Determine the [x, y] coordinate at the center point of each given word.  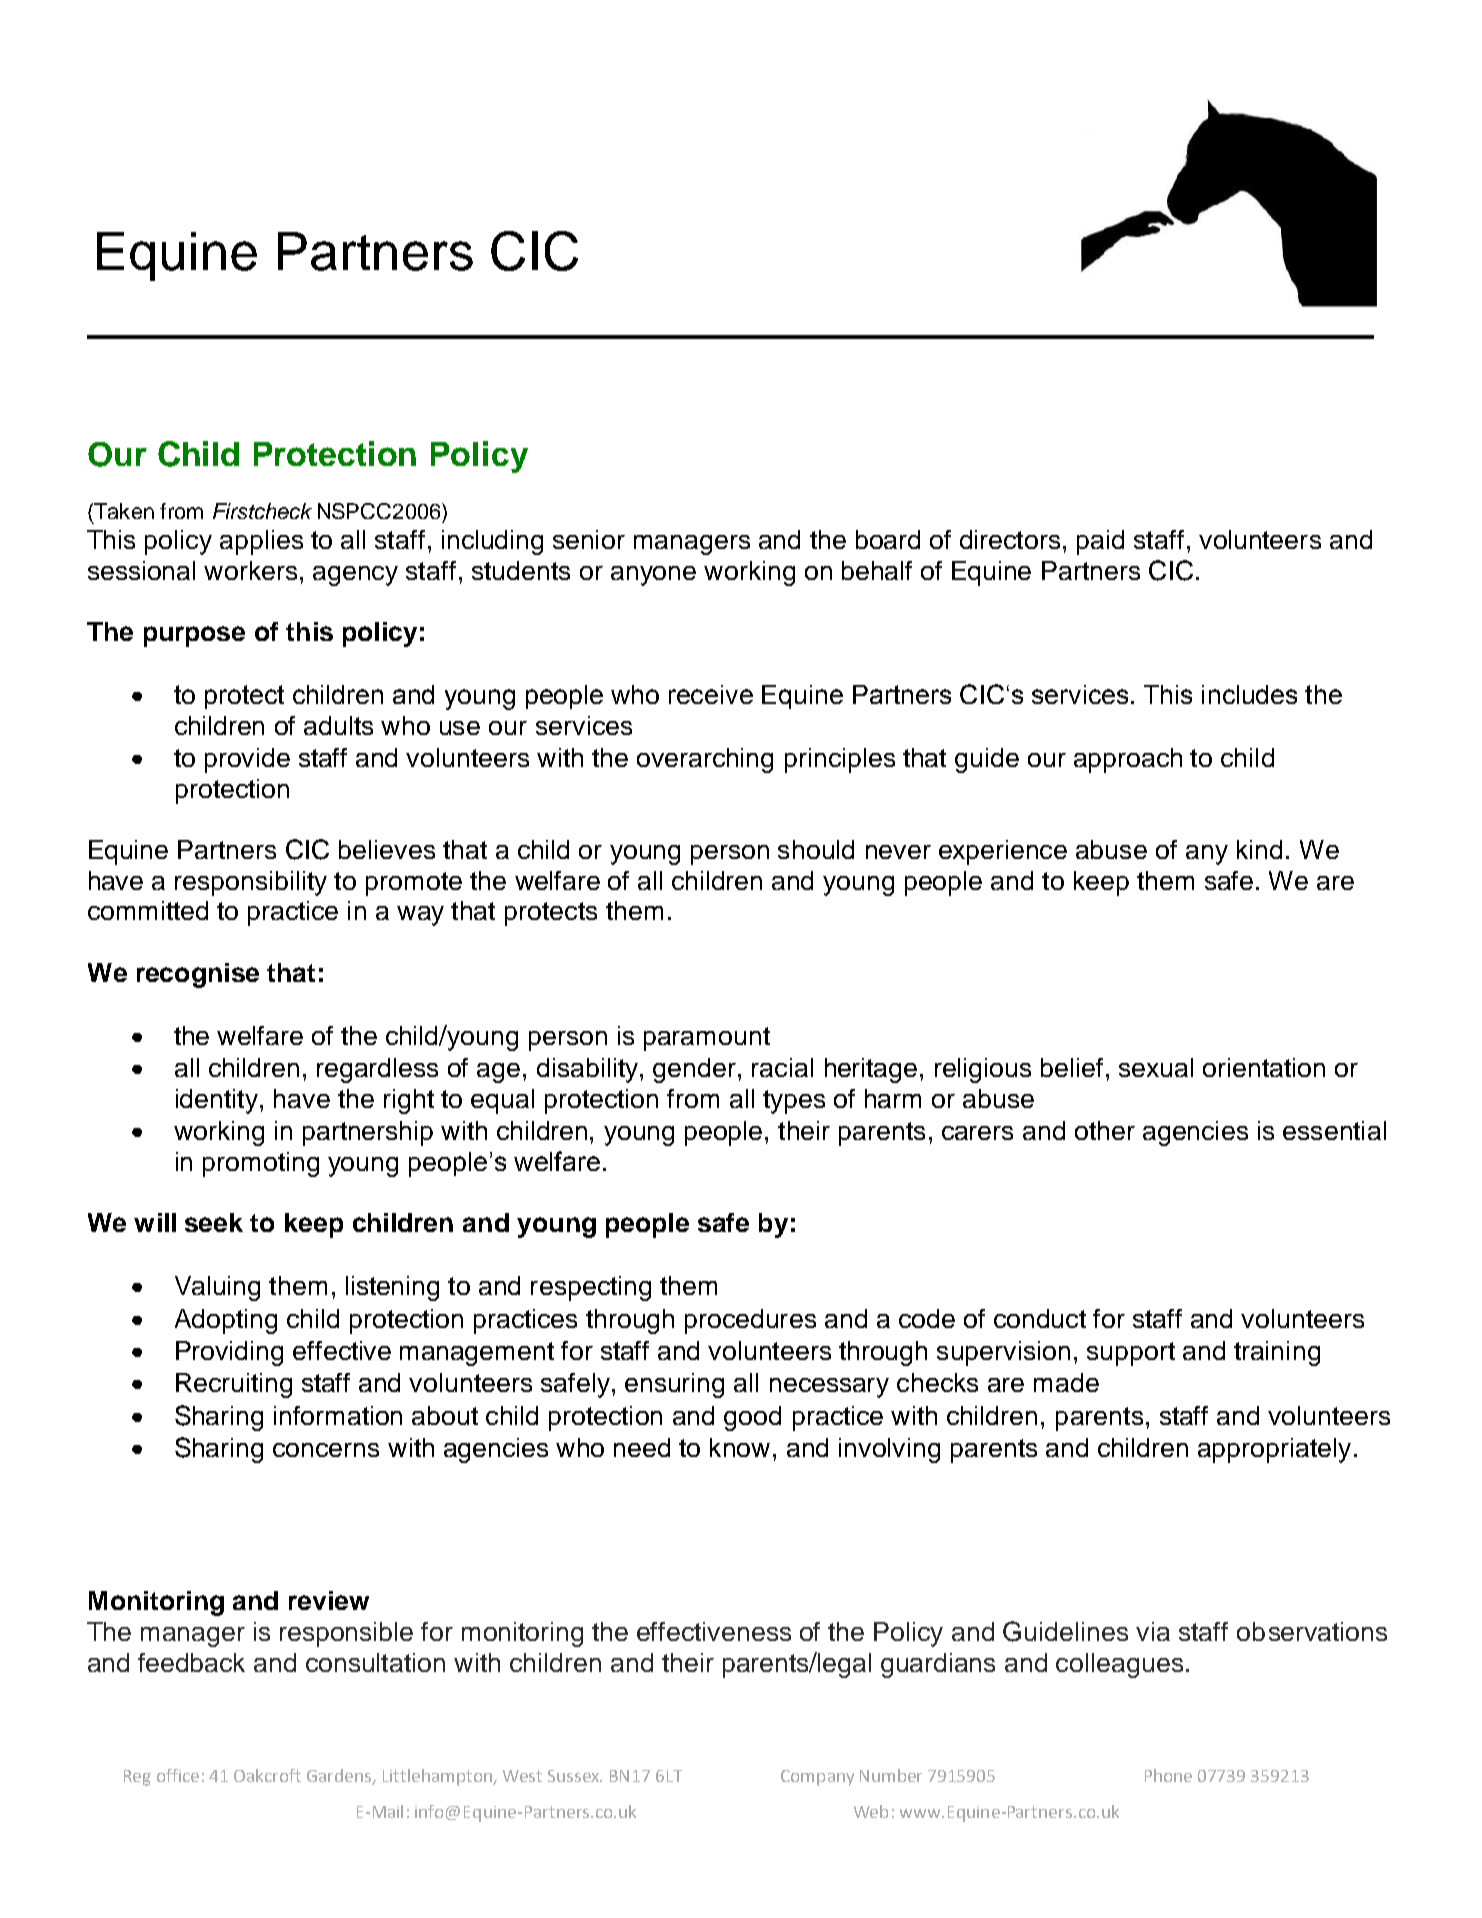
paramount [707, 1039]
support [1131, 1354]
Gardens [340, 1776]
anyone [653, 576]
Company [817, 1778]
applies [261, 542]
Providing [229, 1353]
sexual [1156, 1067]
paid [1100, 542]
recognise [198, 975]
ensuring [674, 1385]
